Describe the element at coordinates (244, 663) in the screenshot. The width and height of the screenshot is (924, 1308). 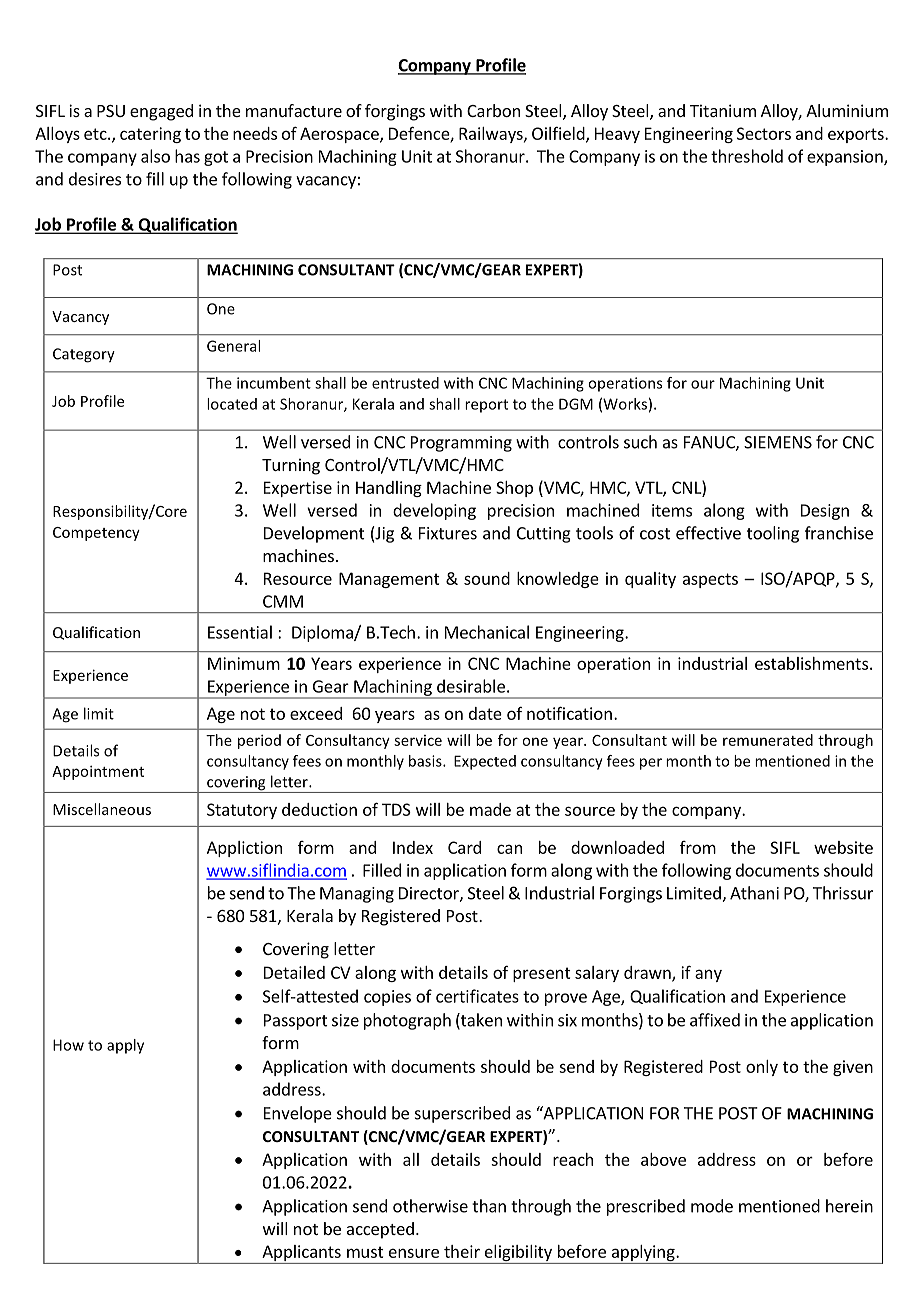
I see `Minimum` at that location.
